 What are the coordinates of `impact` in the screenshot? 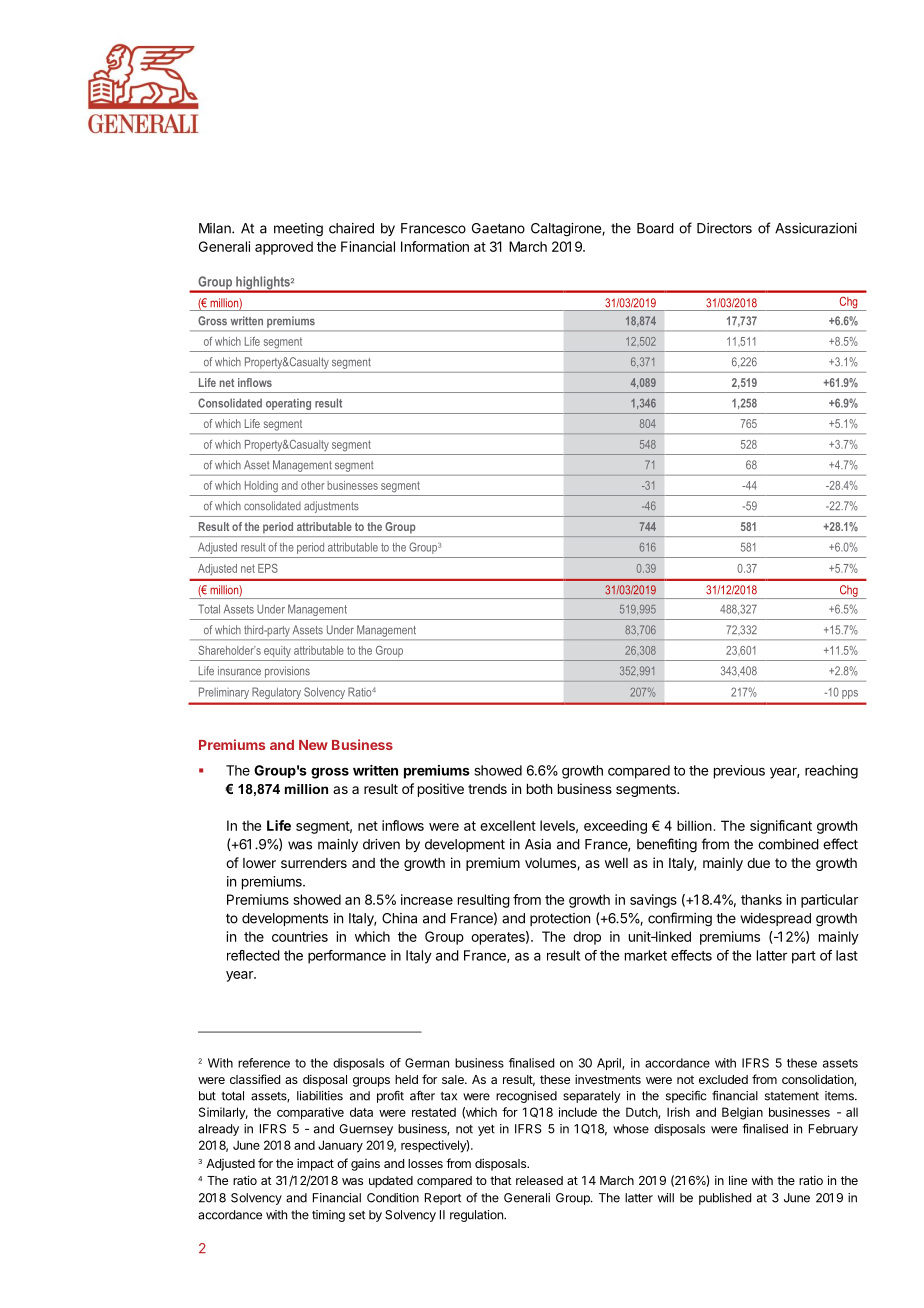 It's located at (315, 1164).
